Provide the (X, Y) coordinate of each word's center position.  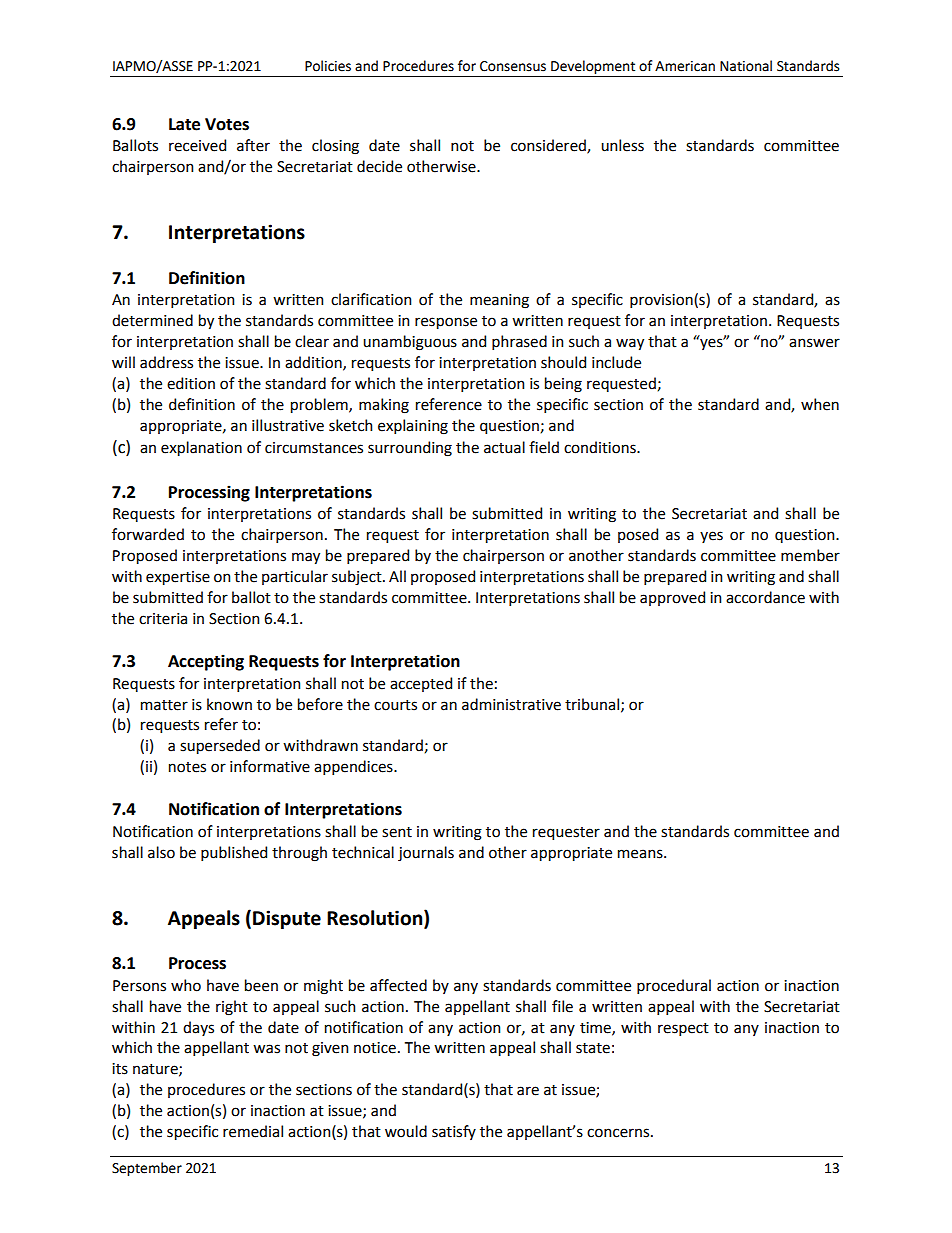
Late (184, 124)
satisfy (454, 1132)
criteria (163, 619)
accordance (765, 597)
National (746, 66)
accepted (421, 684)
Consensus (513, 66)
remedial (253, 1131)
